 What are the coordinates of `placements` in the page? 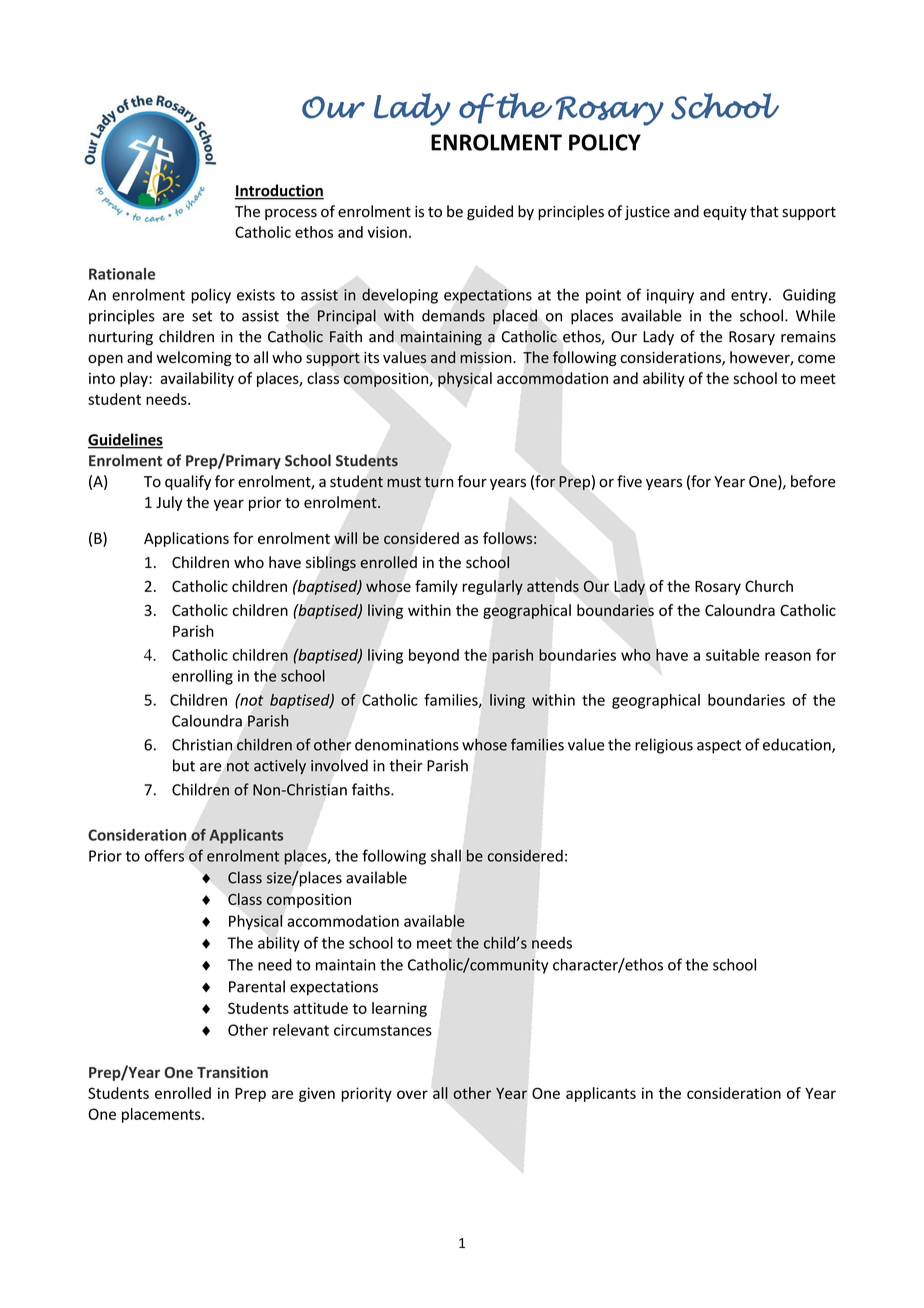 It's located at (162, 1115).
